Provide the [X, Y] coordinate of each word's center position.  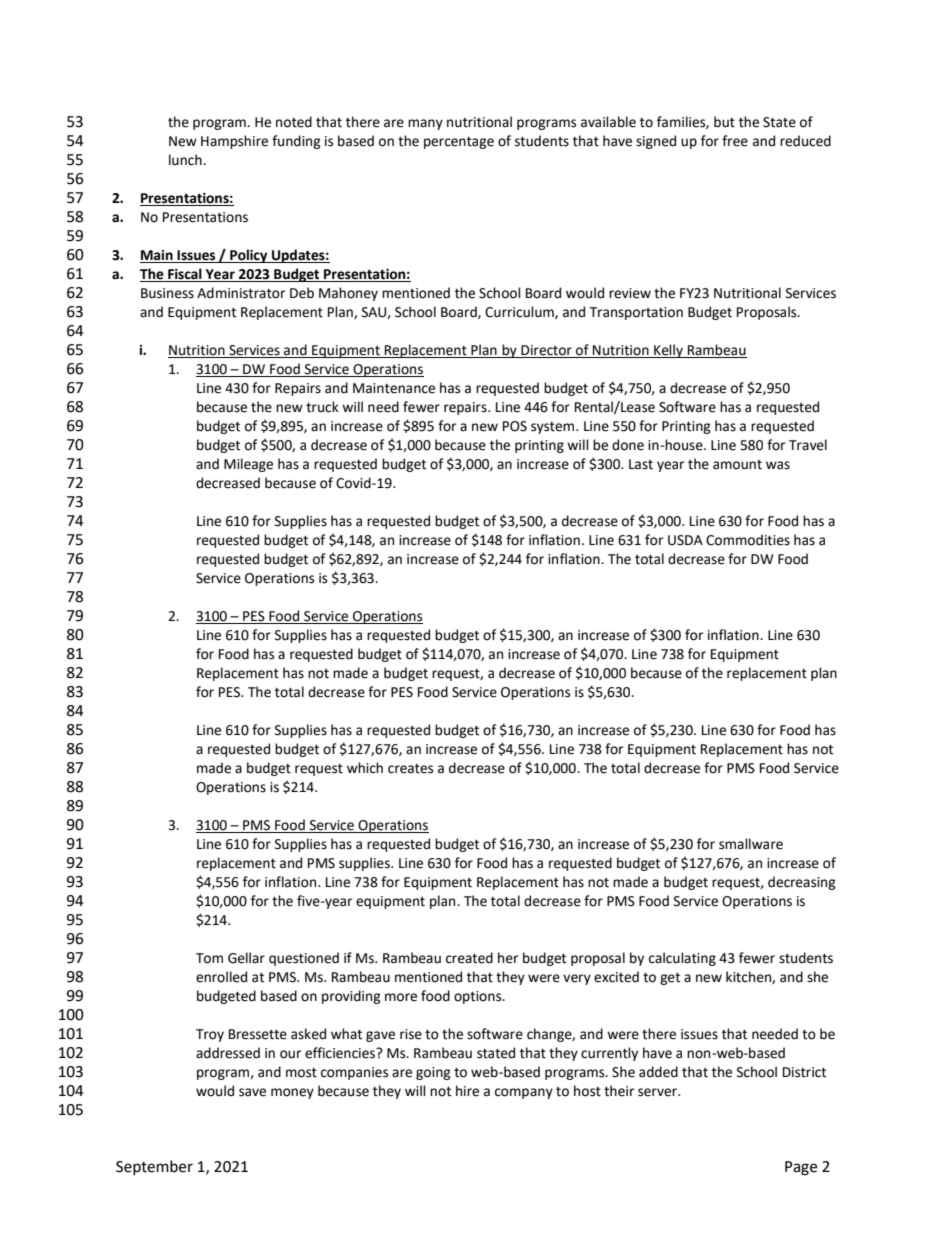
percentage [459, 143]
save [252, 1092]
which [365, 768]
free [735, 141]
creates [410, 769]
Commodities [748, 540]
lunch [186, 160]
